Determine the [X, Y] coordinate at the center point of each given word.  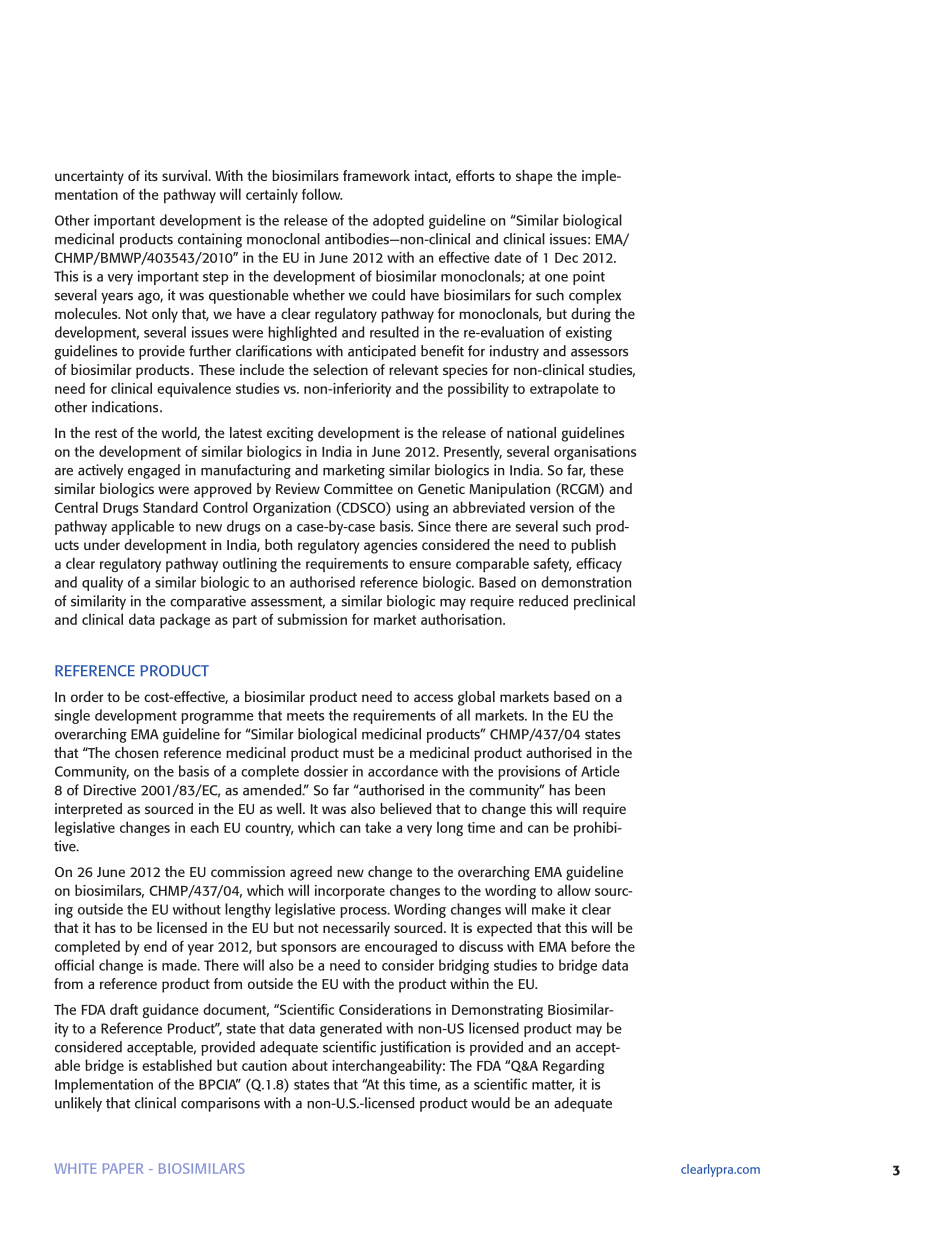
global [476, 698]
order [87, 696]
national [531, 432]
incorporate [350, 892]
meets [305, 716]
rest [106, 433]
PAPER [123, 1168]
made [180, 965]
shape [534, 177]
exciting [290, 434]
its [151, 175]
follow [322, 194]
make [548, 909]
